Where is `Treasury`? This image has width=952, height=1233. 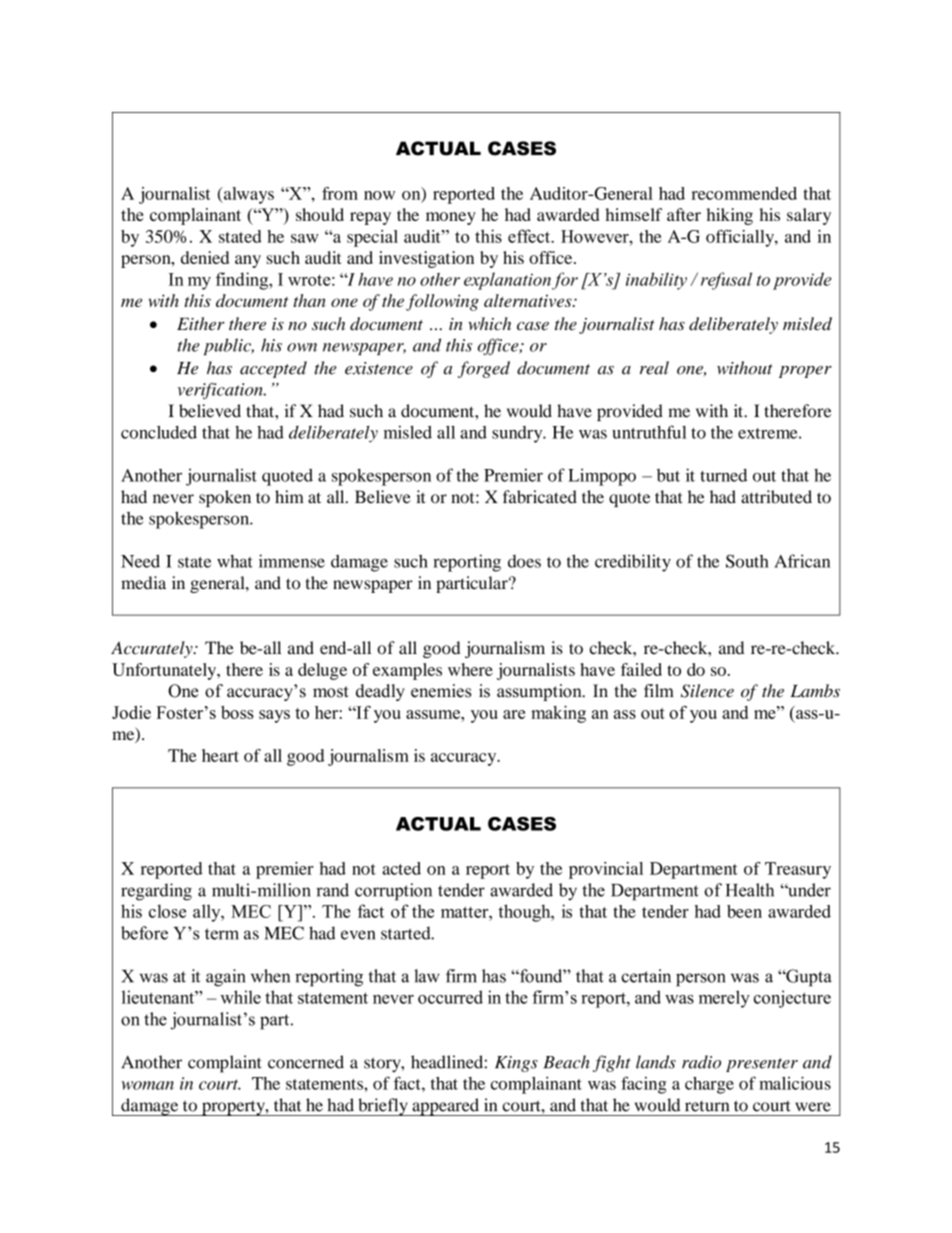 Treasury is located at coordinates (798, 870).
